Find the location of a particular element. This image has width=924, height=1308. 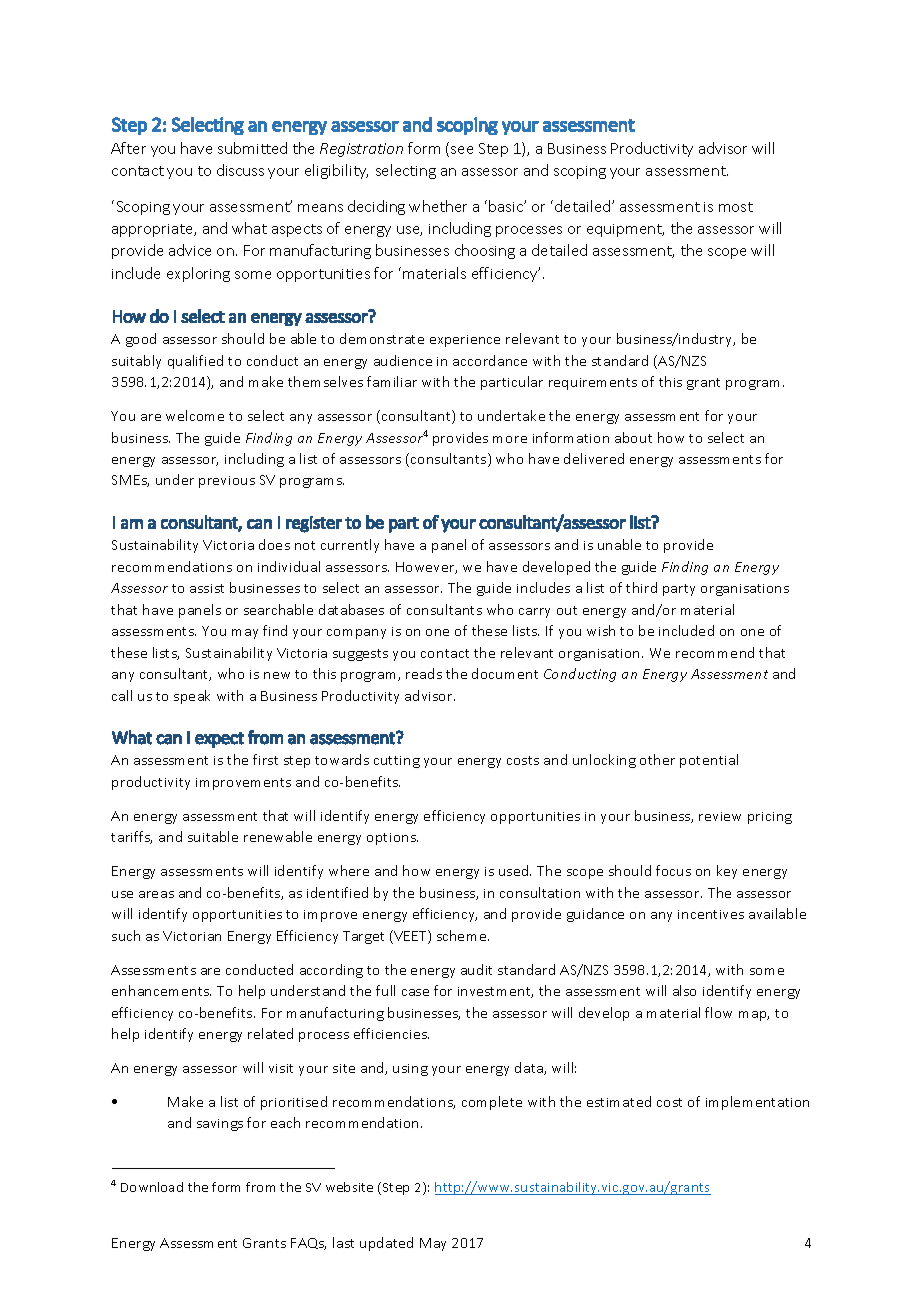

potential is located at coordinates (709, 761).
